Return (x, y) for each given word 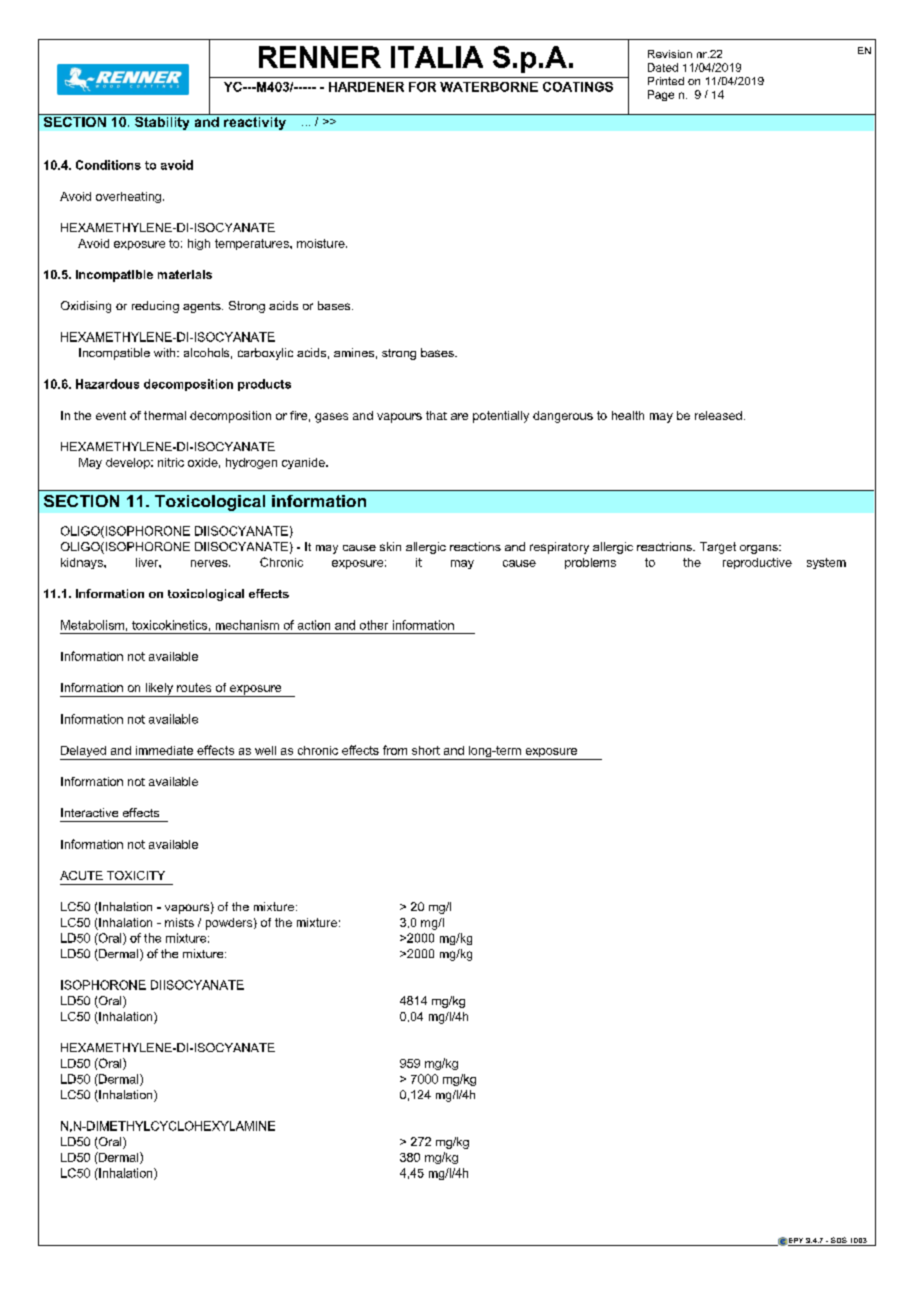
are (459, 416)
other (374, 625)
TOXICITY (136, 875)
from (395, 750)
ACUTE (81, 875)
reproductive (757, 563)
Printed (666, 81)
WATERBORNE (489, 87)
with (166, 352)
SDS (839, 1241)
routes (194, 687)
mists (179, 922)
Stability (162, 122)
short (426, 750)
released (718, 415)
